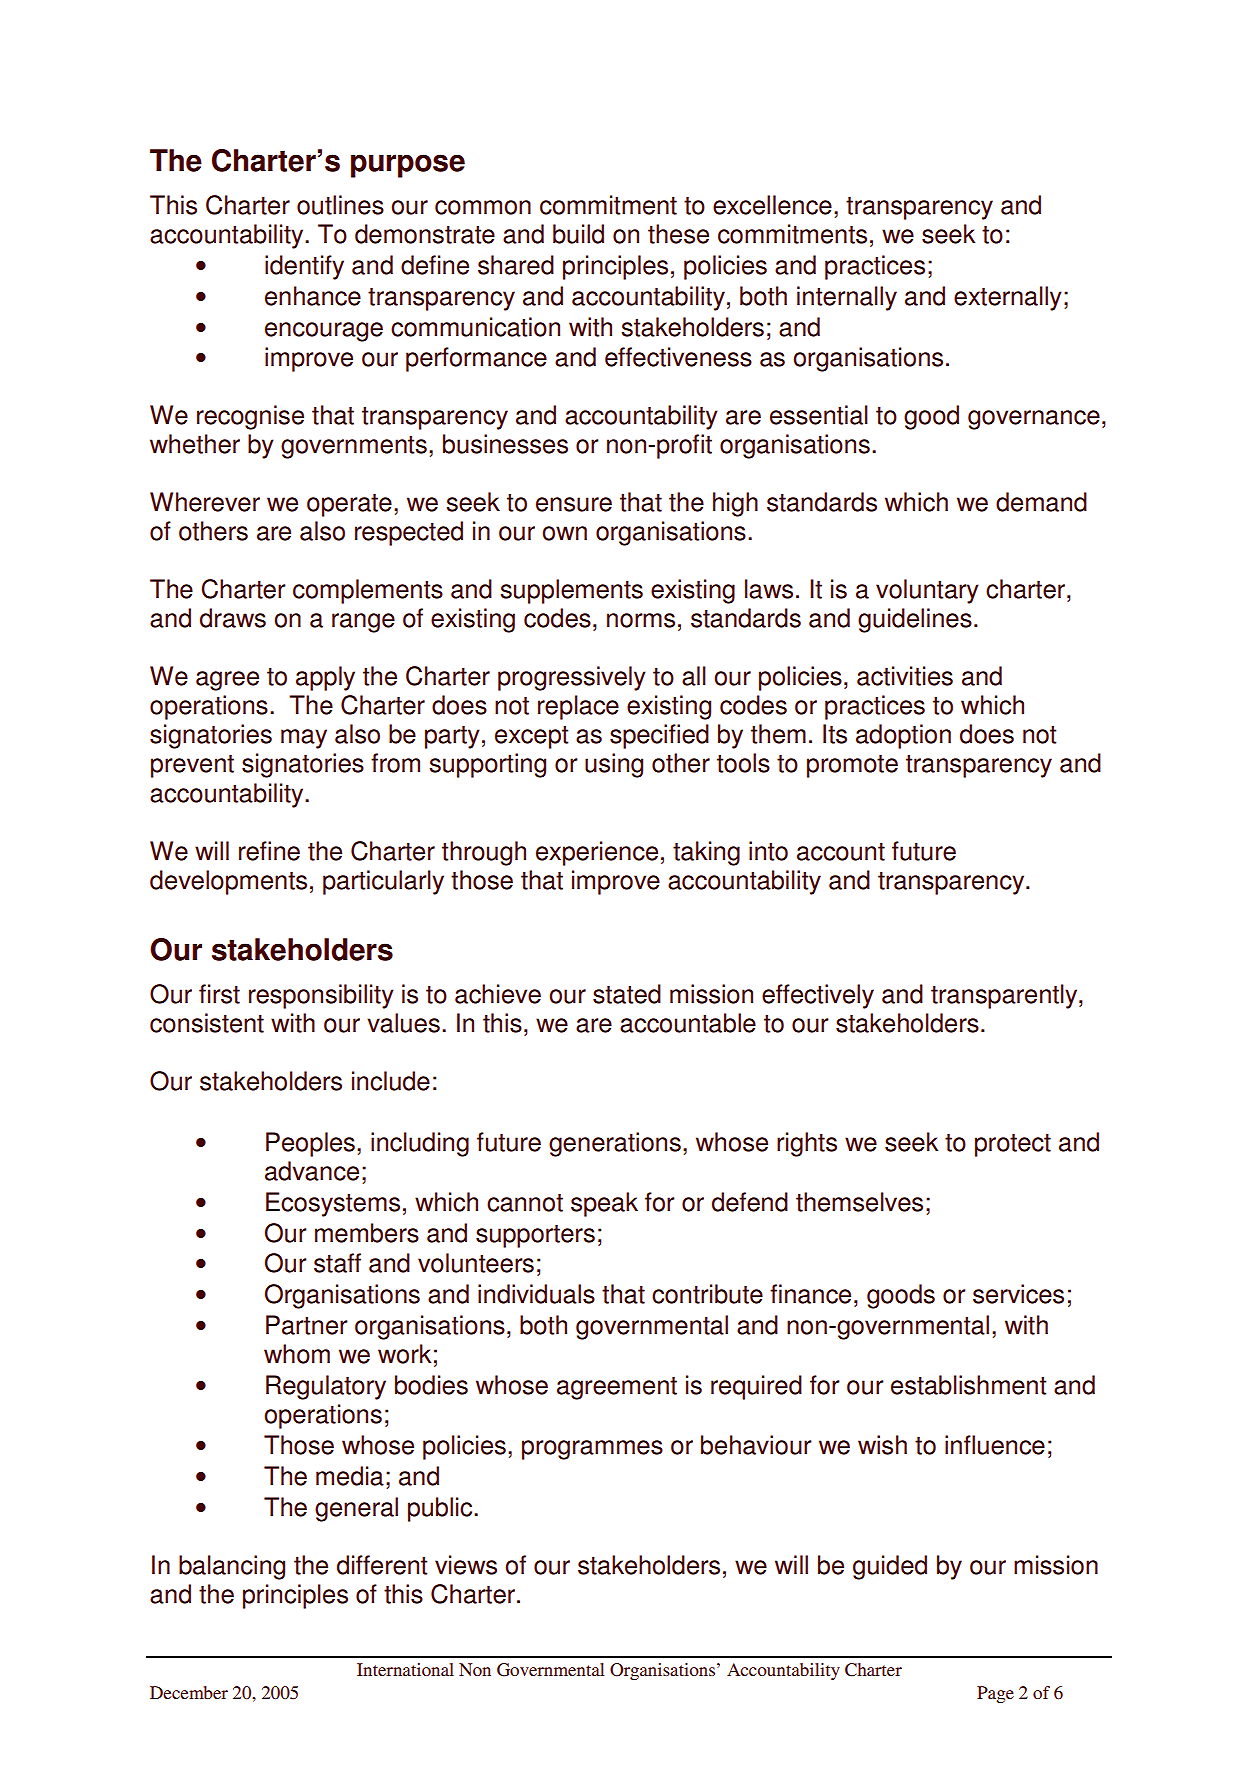 The height and width of the screenshot is (1780, 1258). Describe the element at coordinates (627, 994) in the screenshot. I see `stated` at that location.
